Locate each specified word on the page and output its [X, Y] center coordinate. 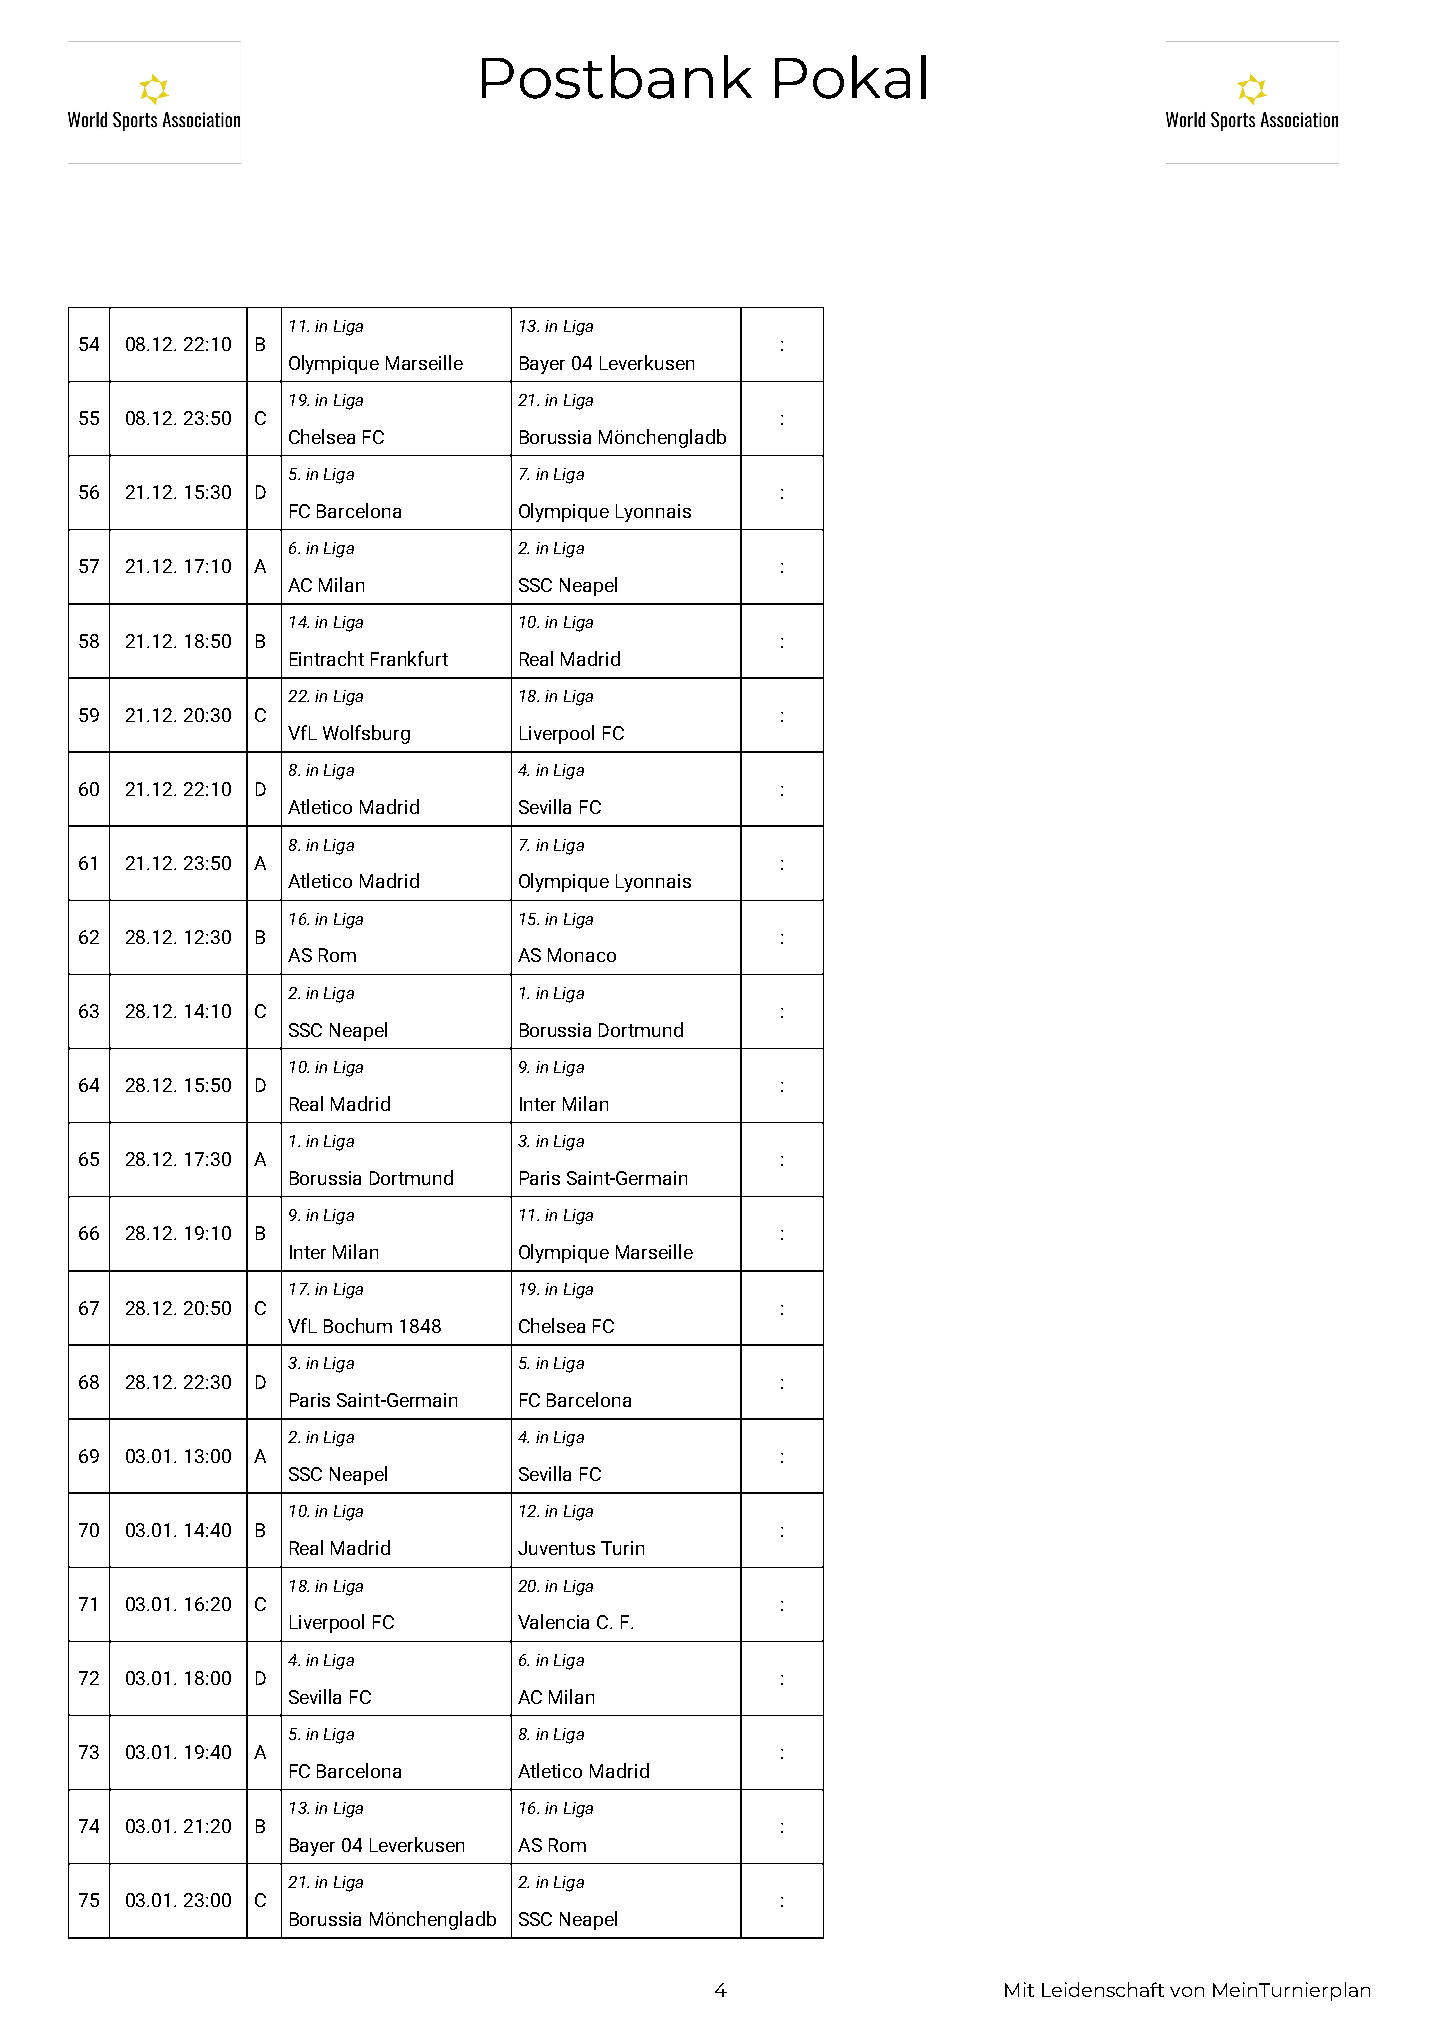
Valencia [553, 1621]
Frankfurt [409, 658]
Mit [1019, 1989]
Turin [622, 1548]
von [1187, 1992]
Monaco [582, 955]
